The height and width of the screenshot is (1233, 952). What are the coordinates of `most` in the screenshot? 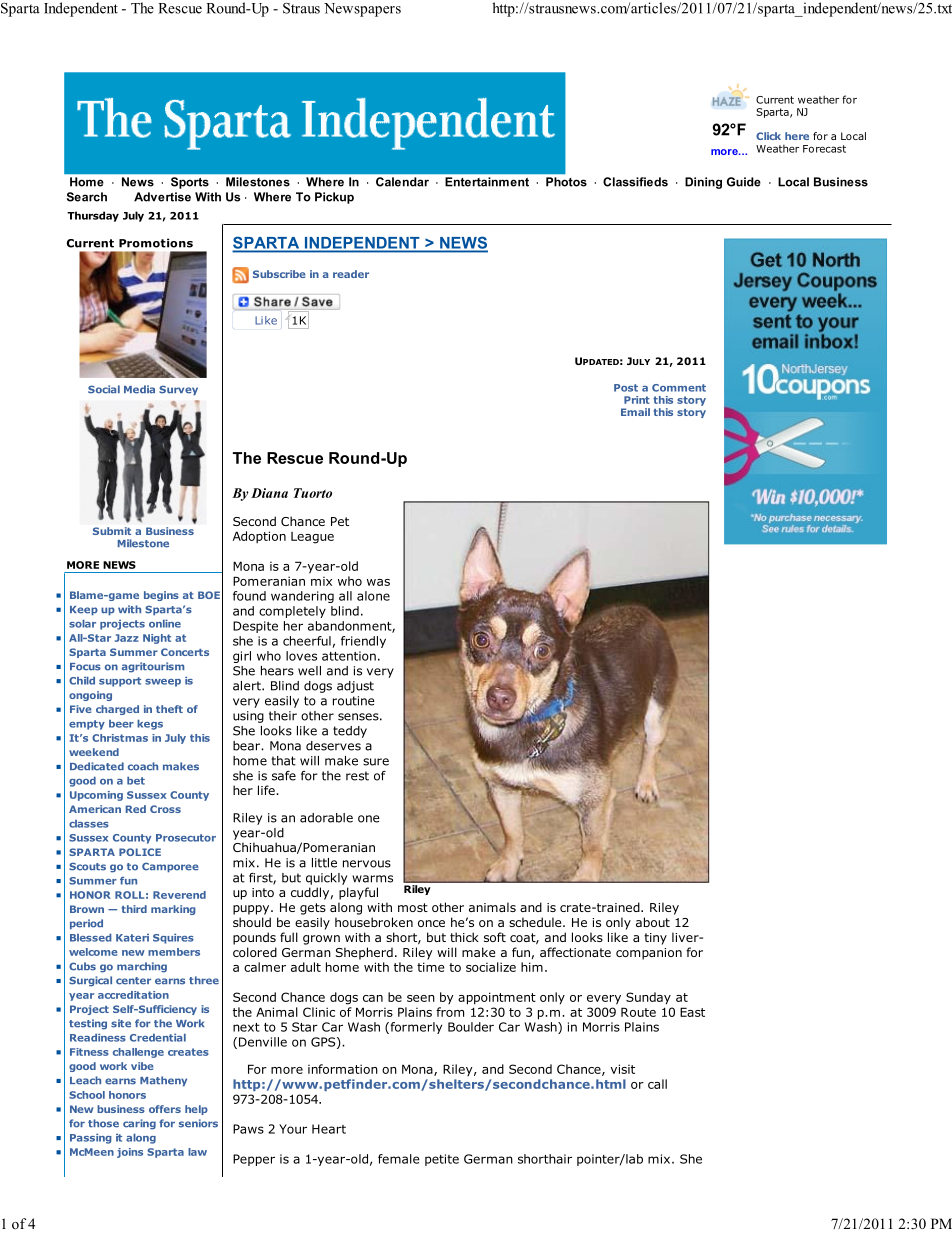 It's located at (413, 907).
